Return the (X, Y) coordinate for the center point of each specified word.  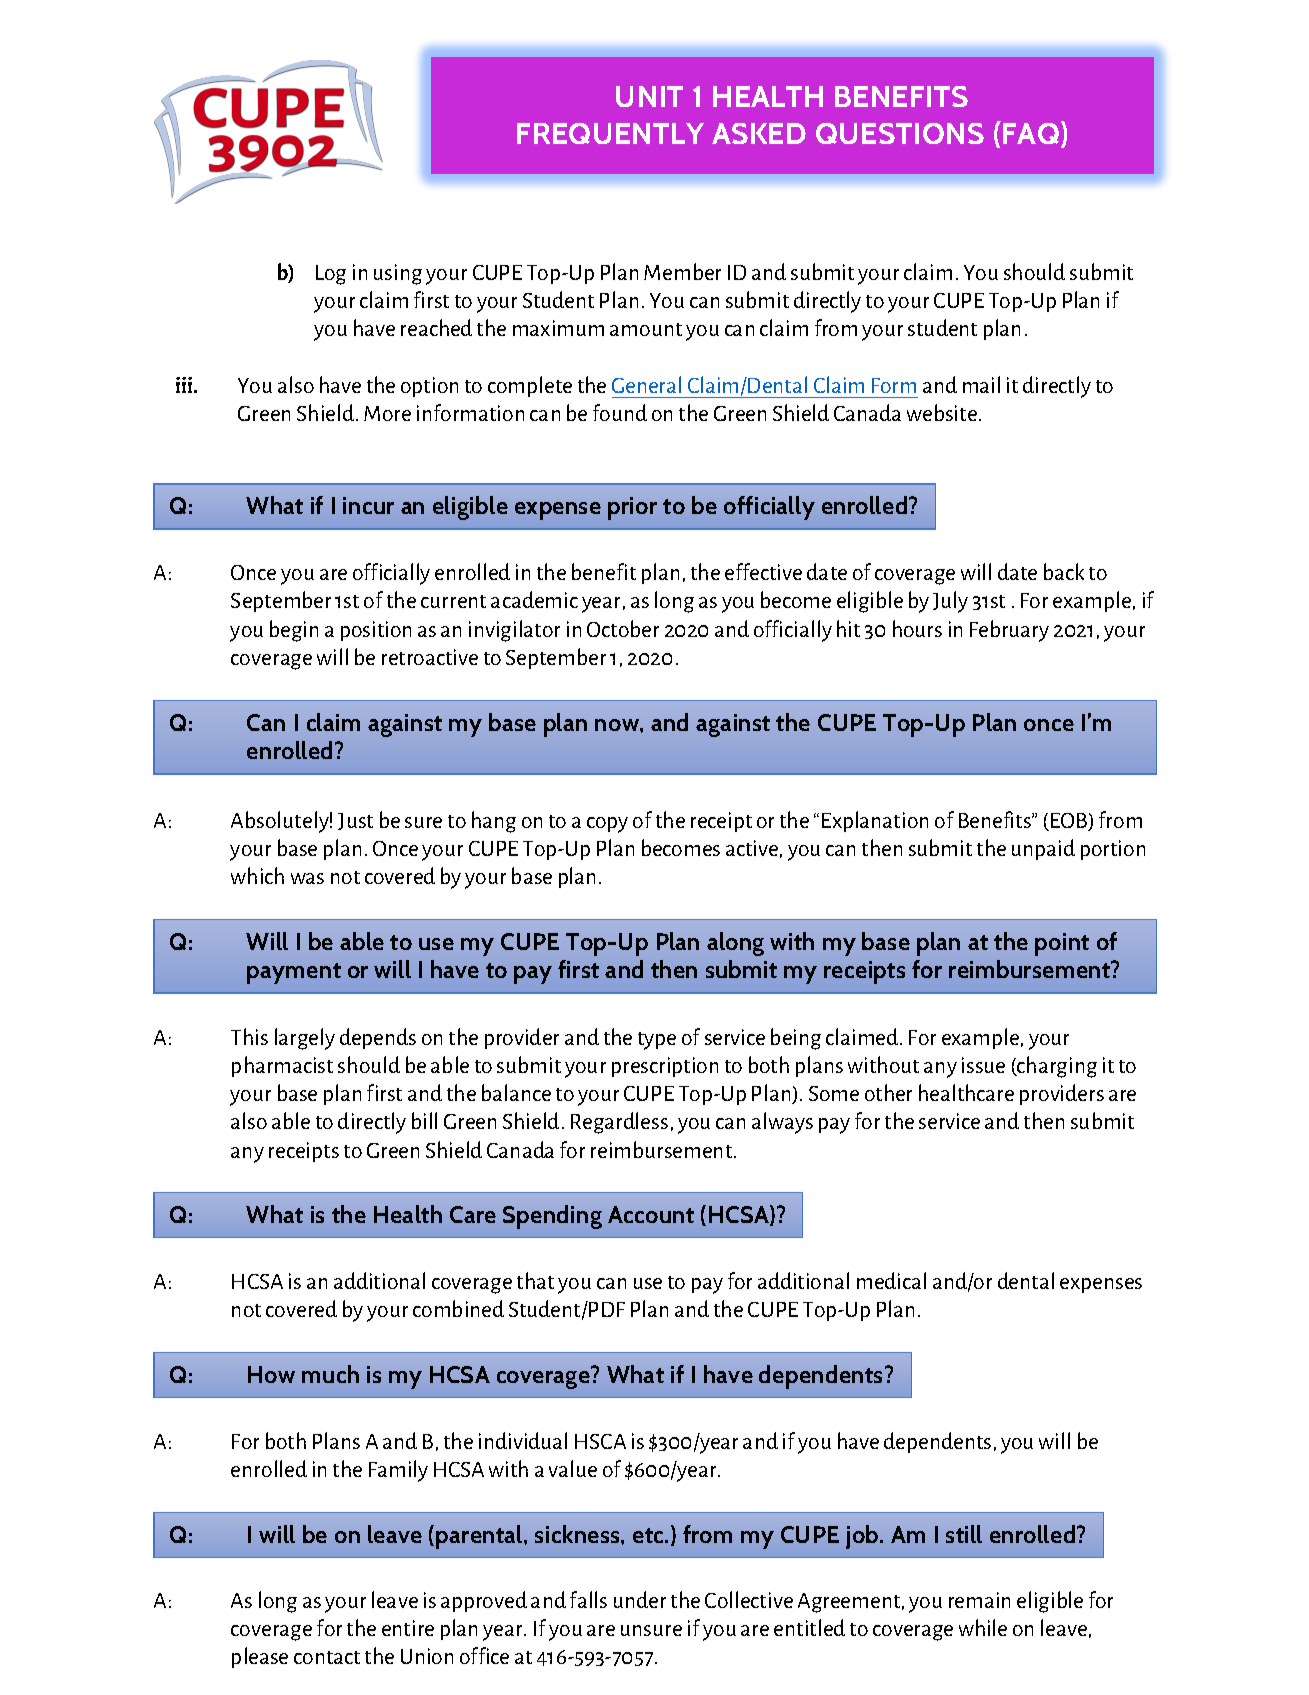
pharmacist (282, 1066)
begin (294, 631)
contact (327, 1657)
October (623, 628)
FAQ (1031, 133)
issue (983, 1065)
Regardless (619, 1123)
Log (331, 275)
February (1009, 631)
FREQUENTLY (610, 133)
